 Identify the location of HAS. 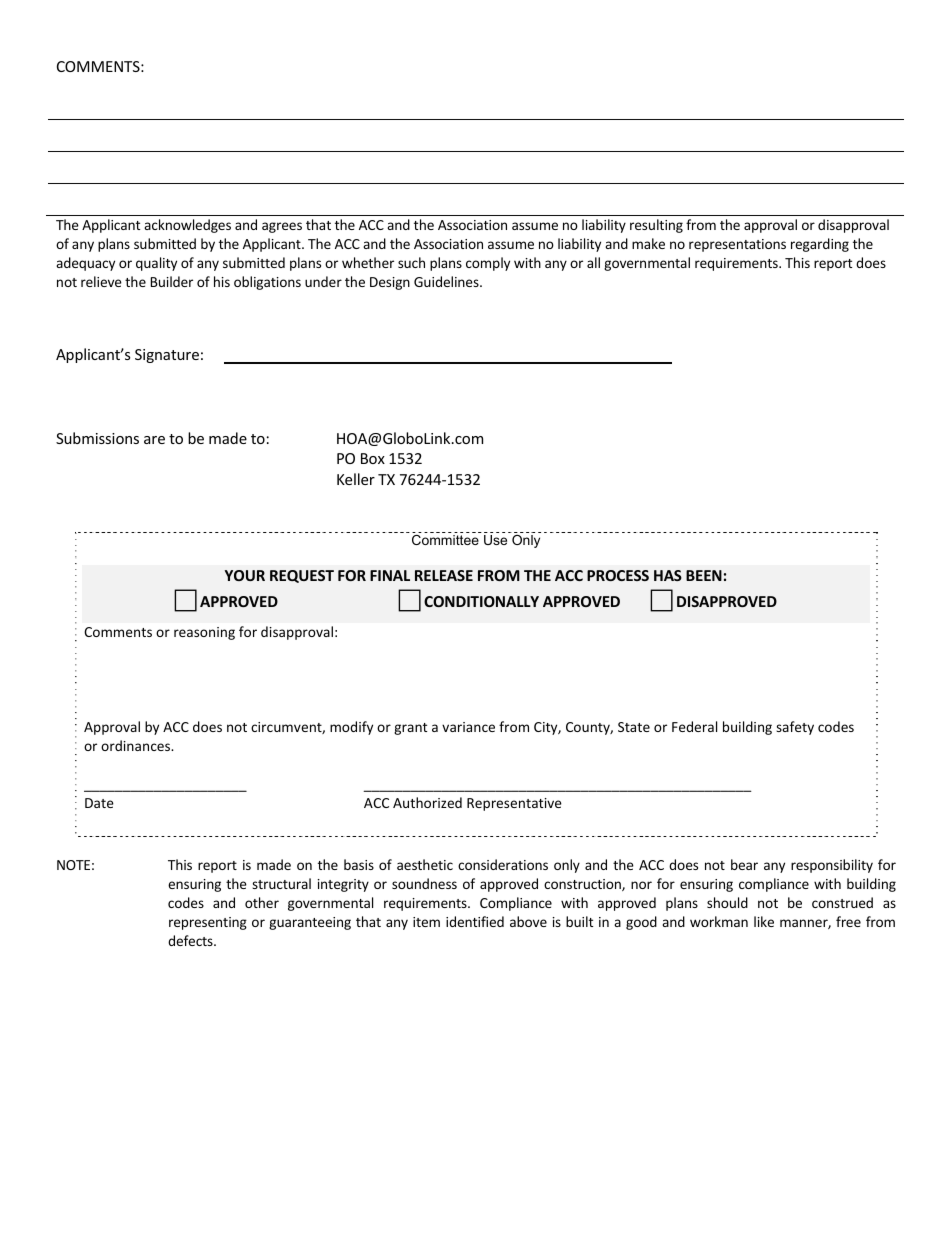
(668, 575).
